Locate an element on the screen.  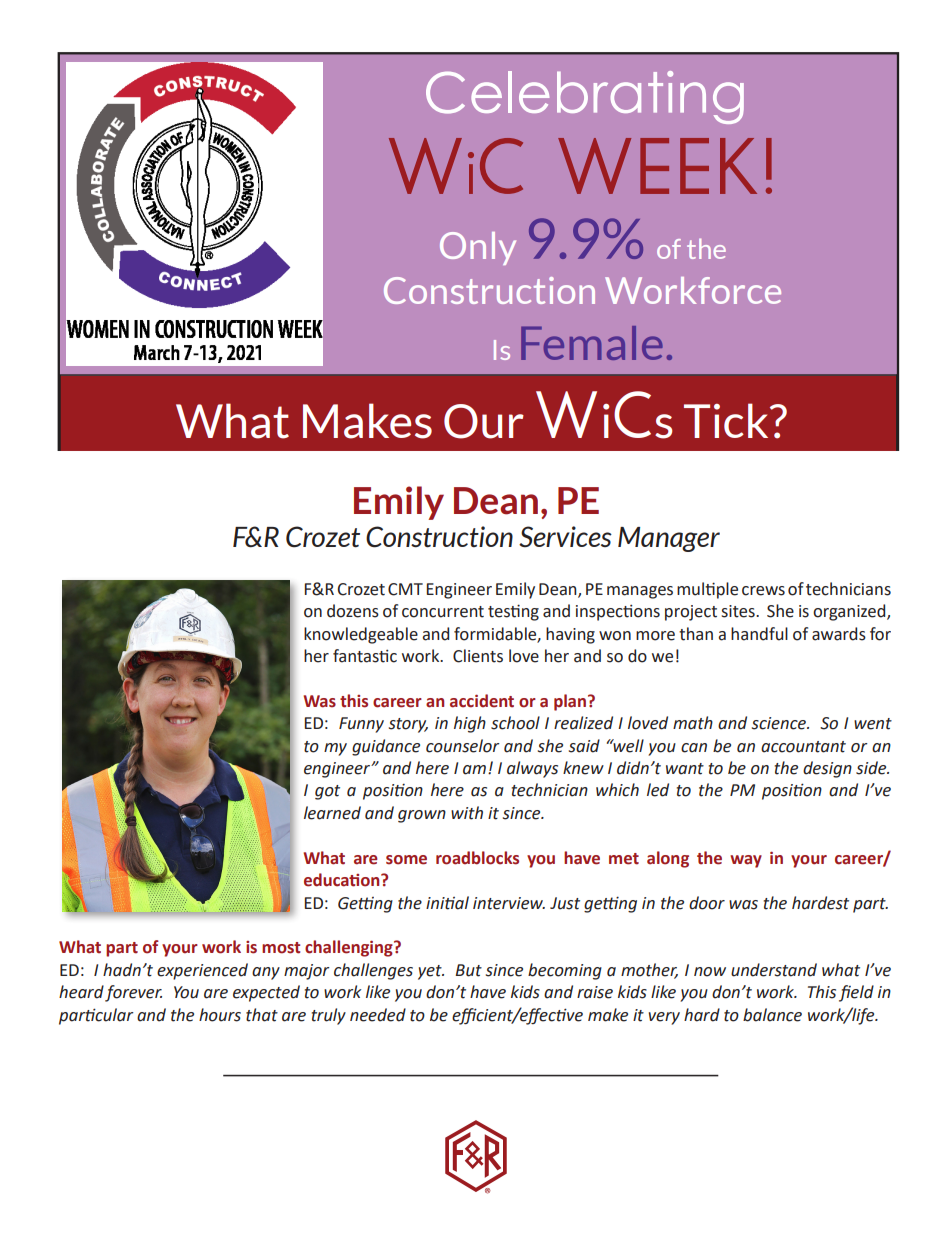
Female is located at coordinates (592, 343).
